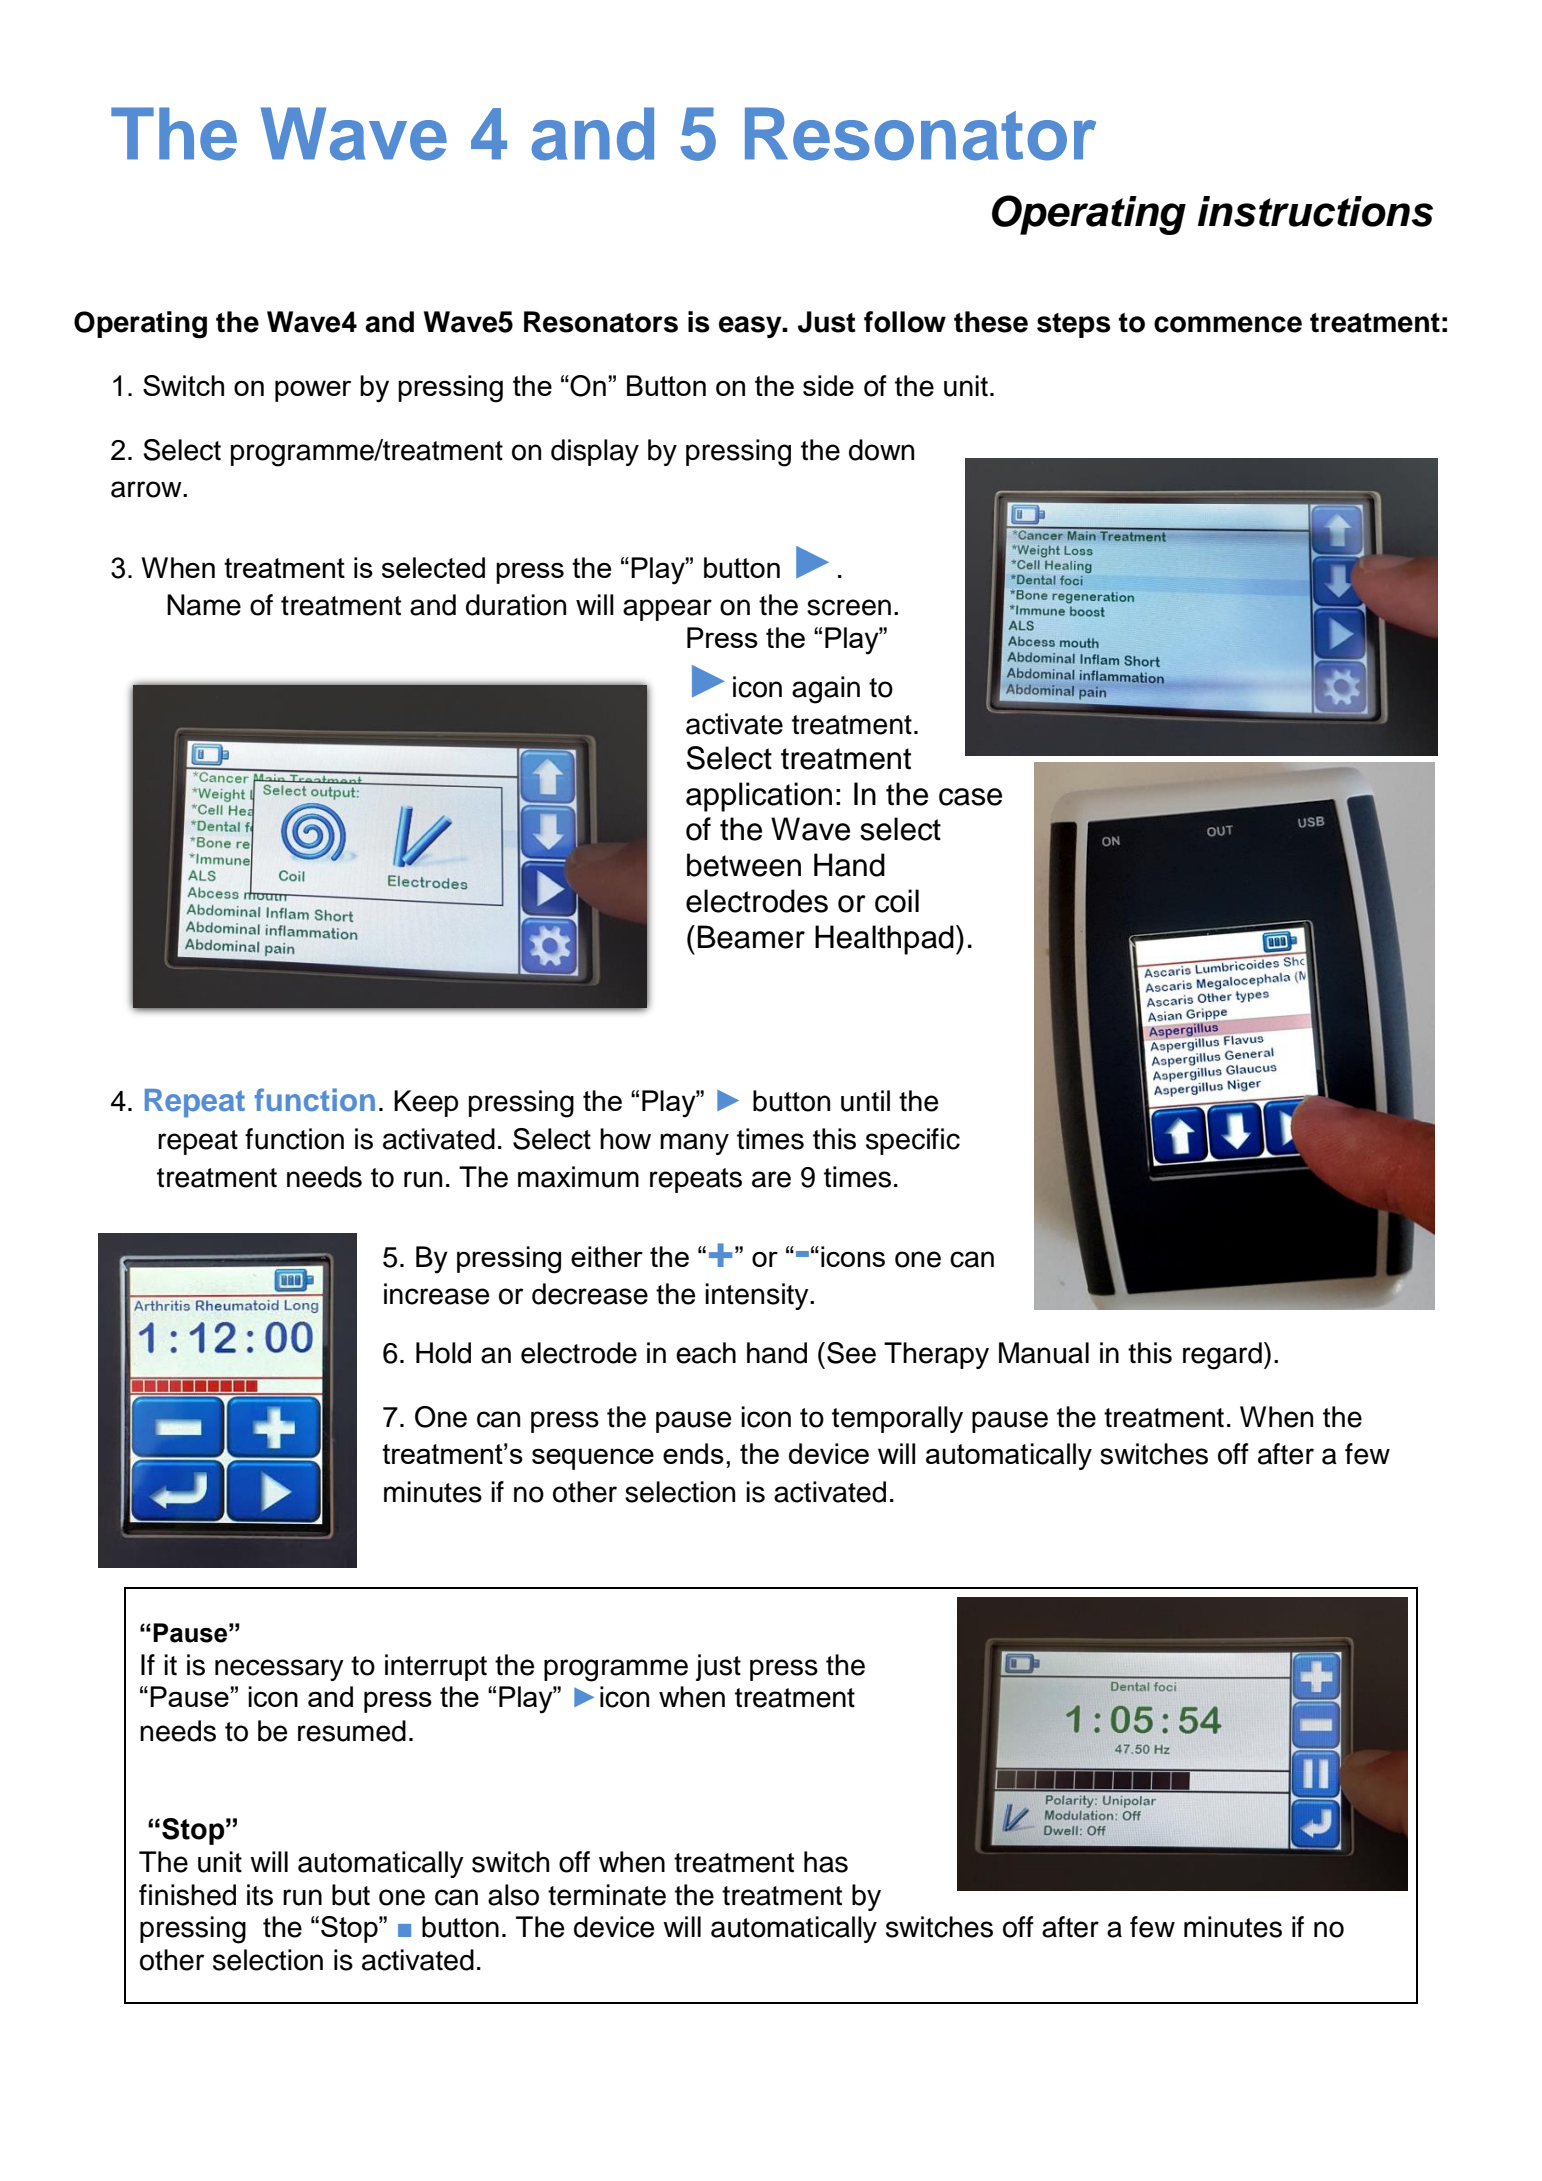 This screenshot has width=1542, height=2181. Describe the element at coordinates (313, 391) in the screenshot. I see `power` at that location.
